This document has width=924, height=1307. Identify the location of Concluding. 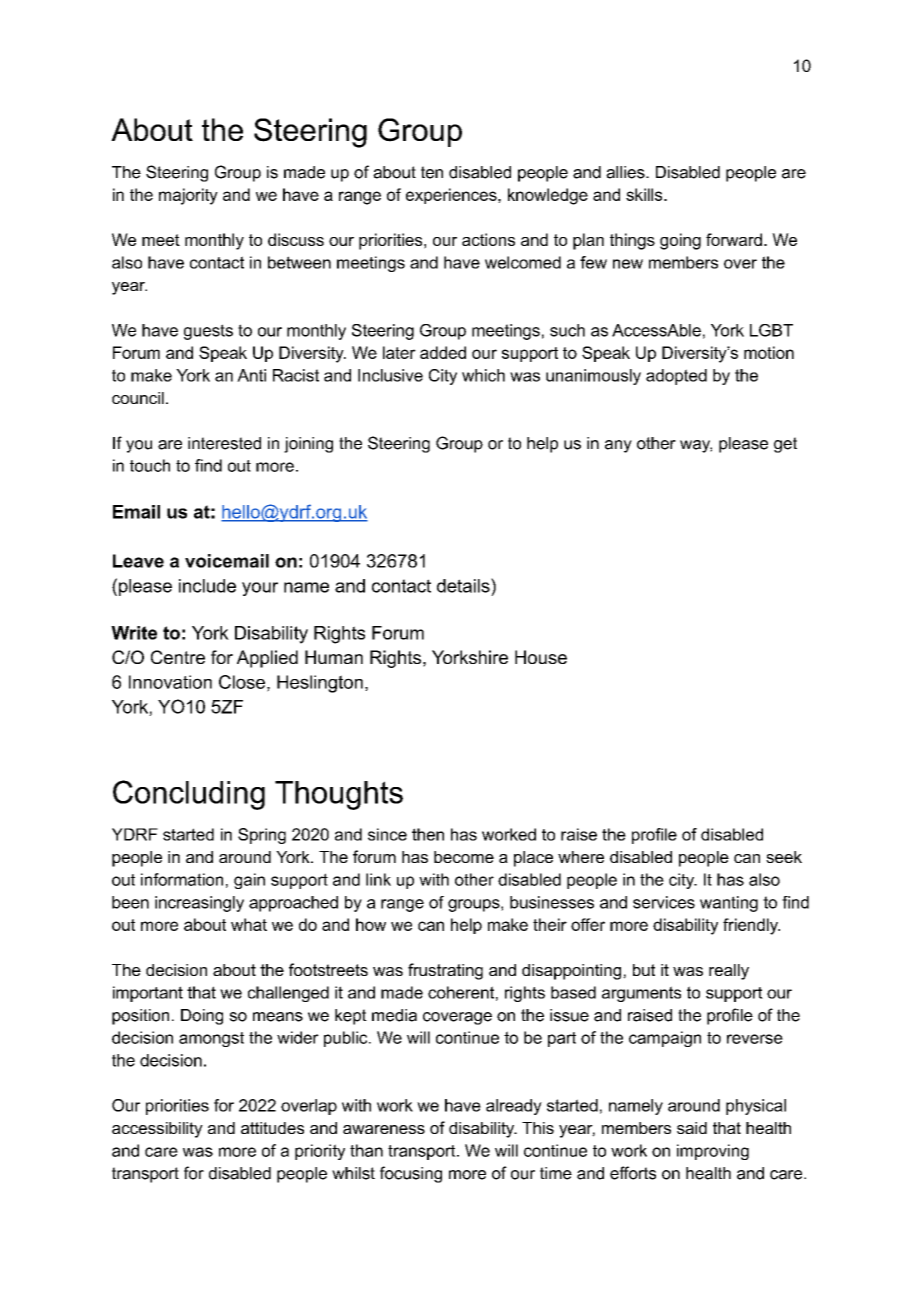
(189, 795).
